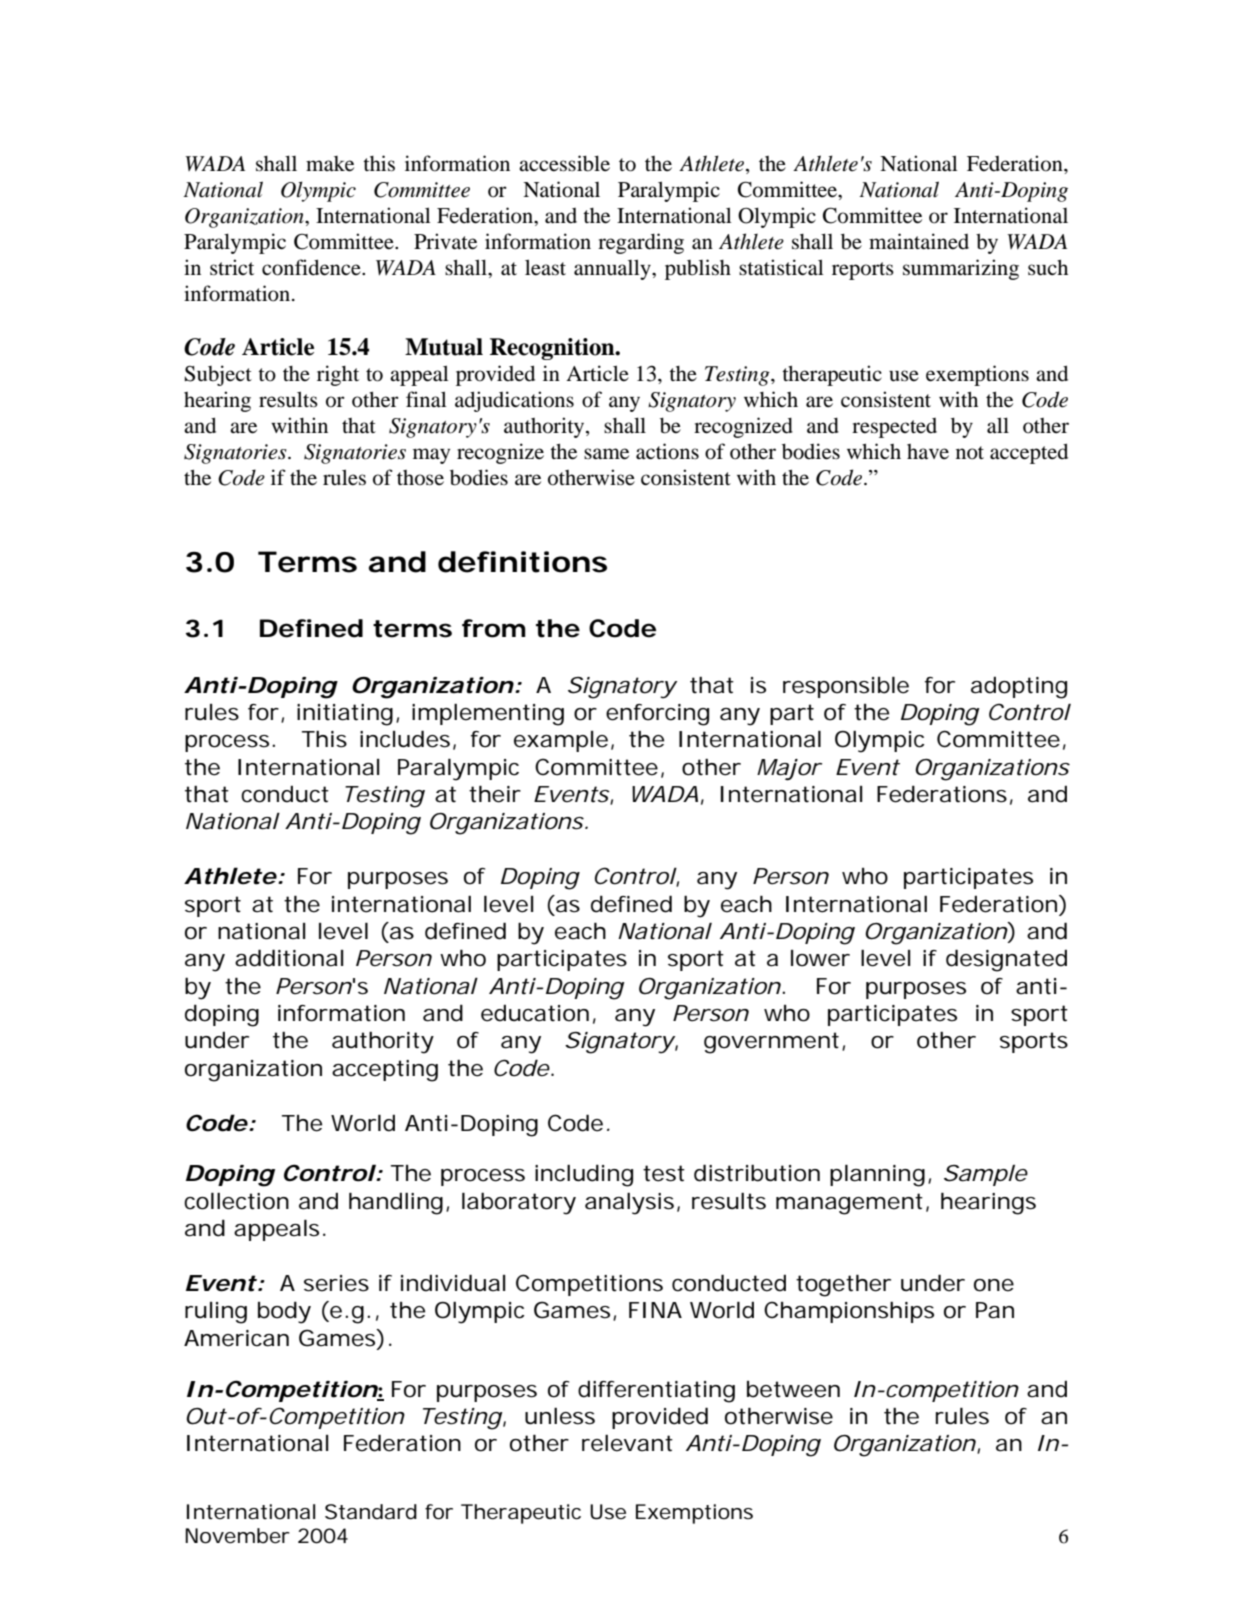 This screenshot has width=1253, height=1622. What do you see at coordinates (657, 715) in the screenshot?
I see `enforcing` at bounding box center [657, 715].
